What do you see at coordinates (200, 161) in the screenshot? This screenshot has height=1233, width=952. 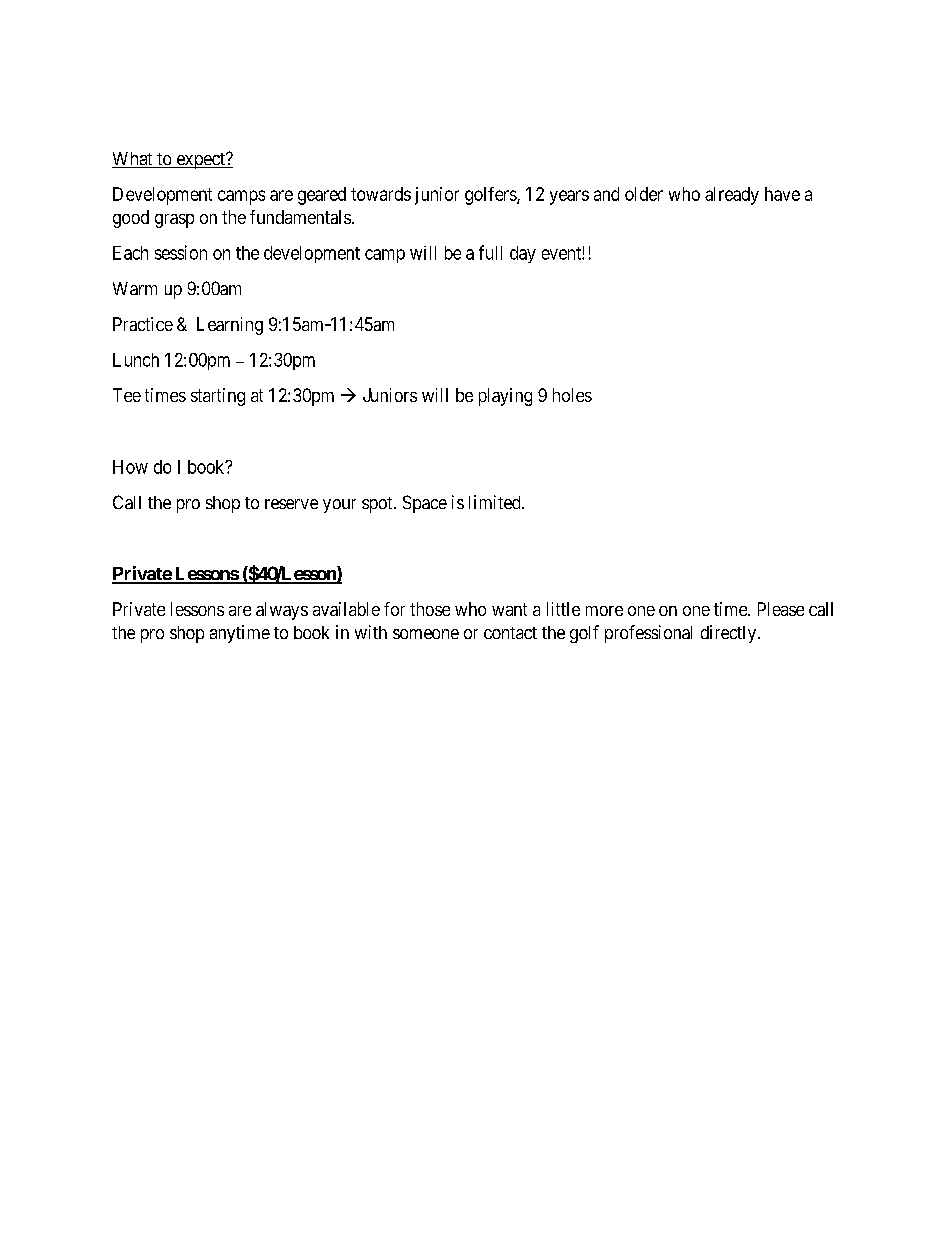 I see `expect` at bounding box center [200, 161].
